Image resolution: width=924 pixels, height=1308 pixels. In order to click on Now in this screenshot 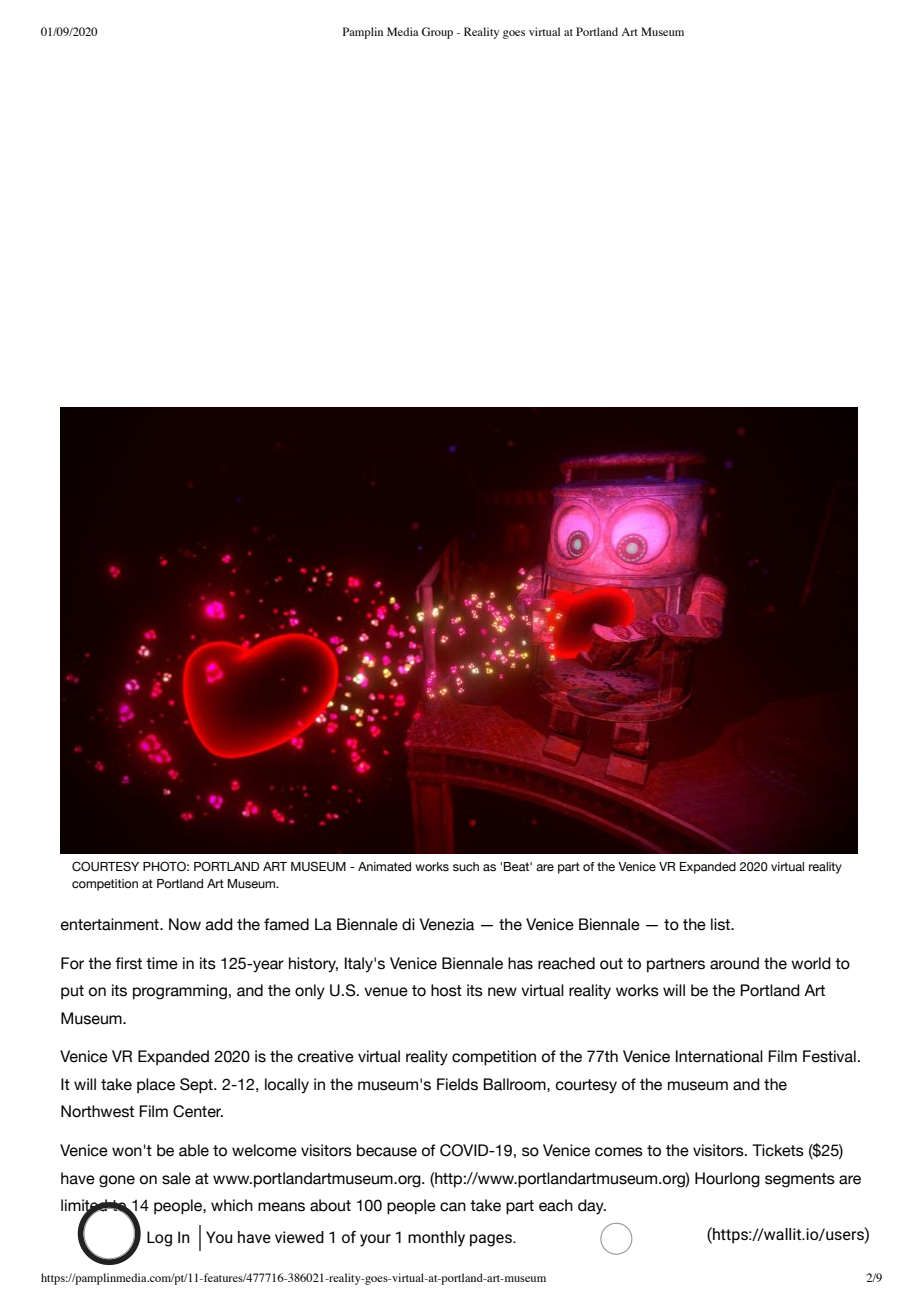, I will do `click(185, 924)`.
